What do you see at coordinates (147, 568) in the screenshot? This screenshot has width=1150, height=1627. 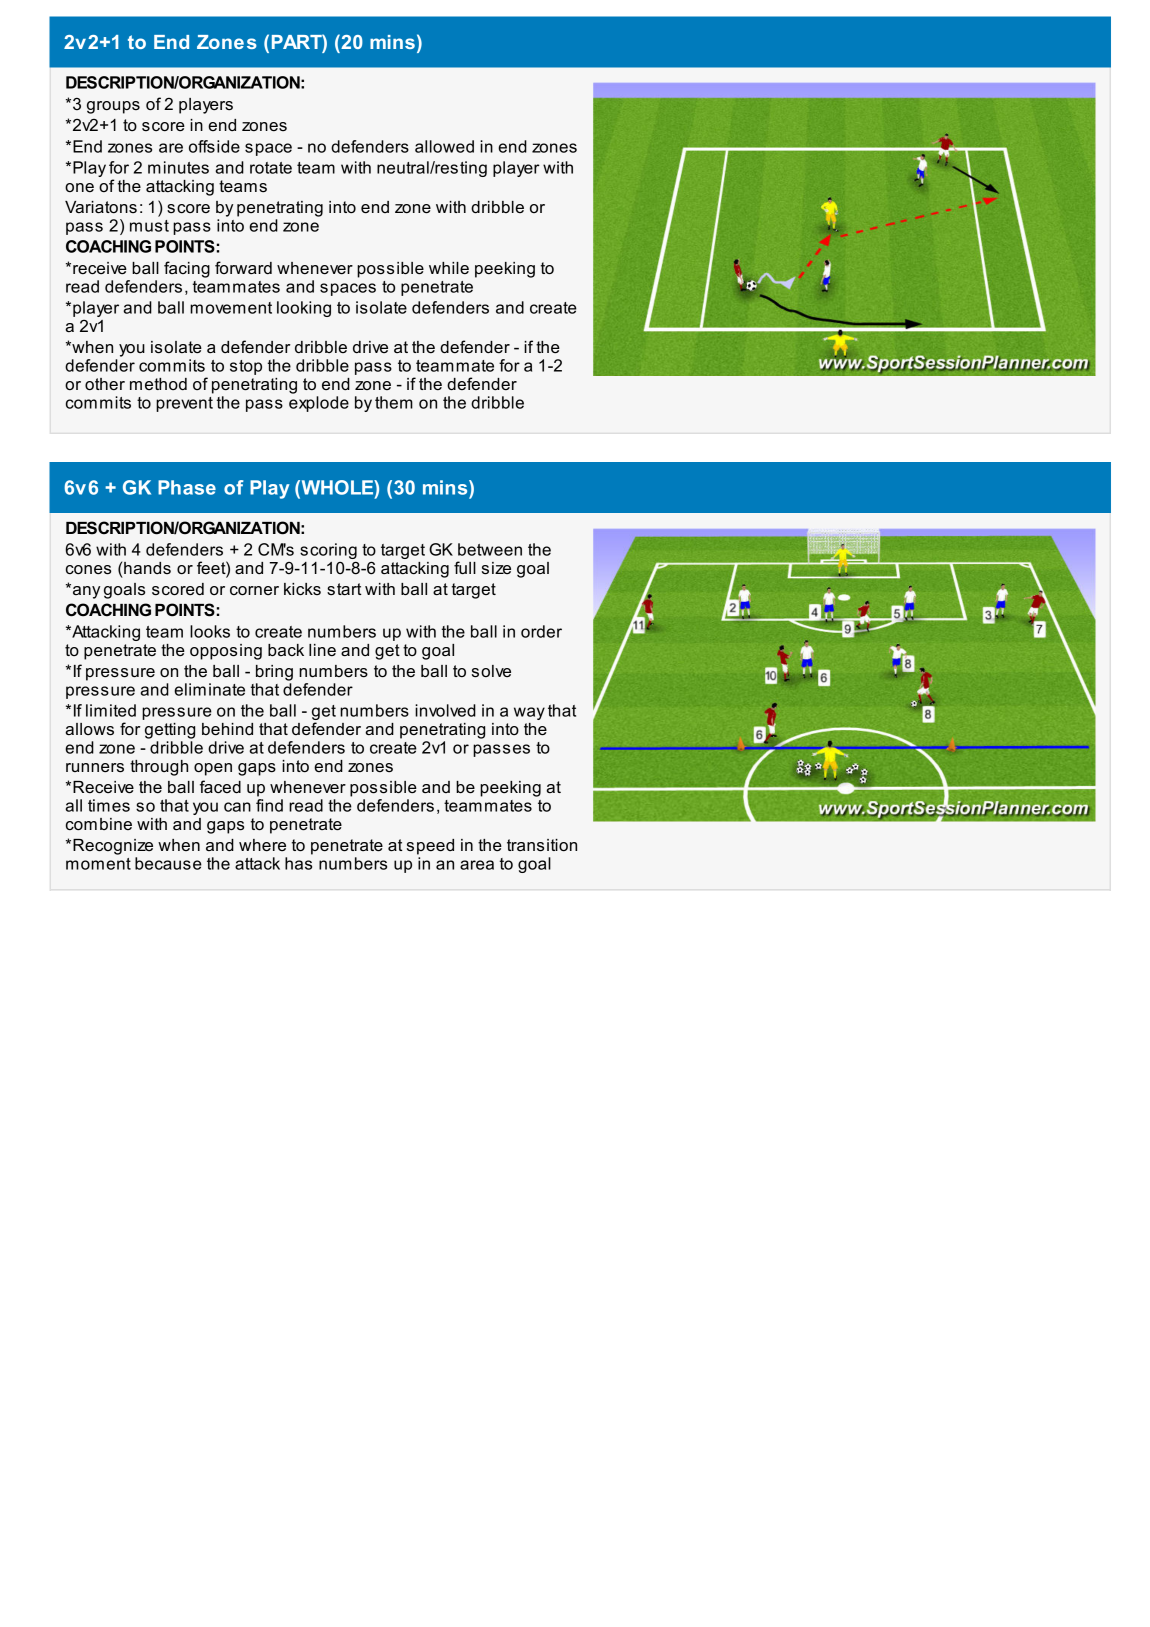 I see `hands` at bounding box center [147, 568].
